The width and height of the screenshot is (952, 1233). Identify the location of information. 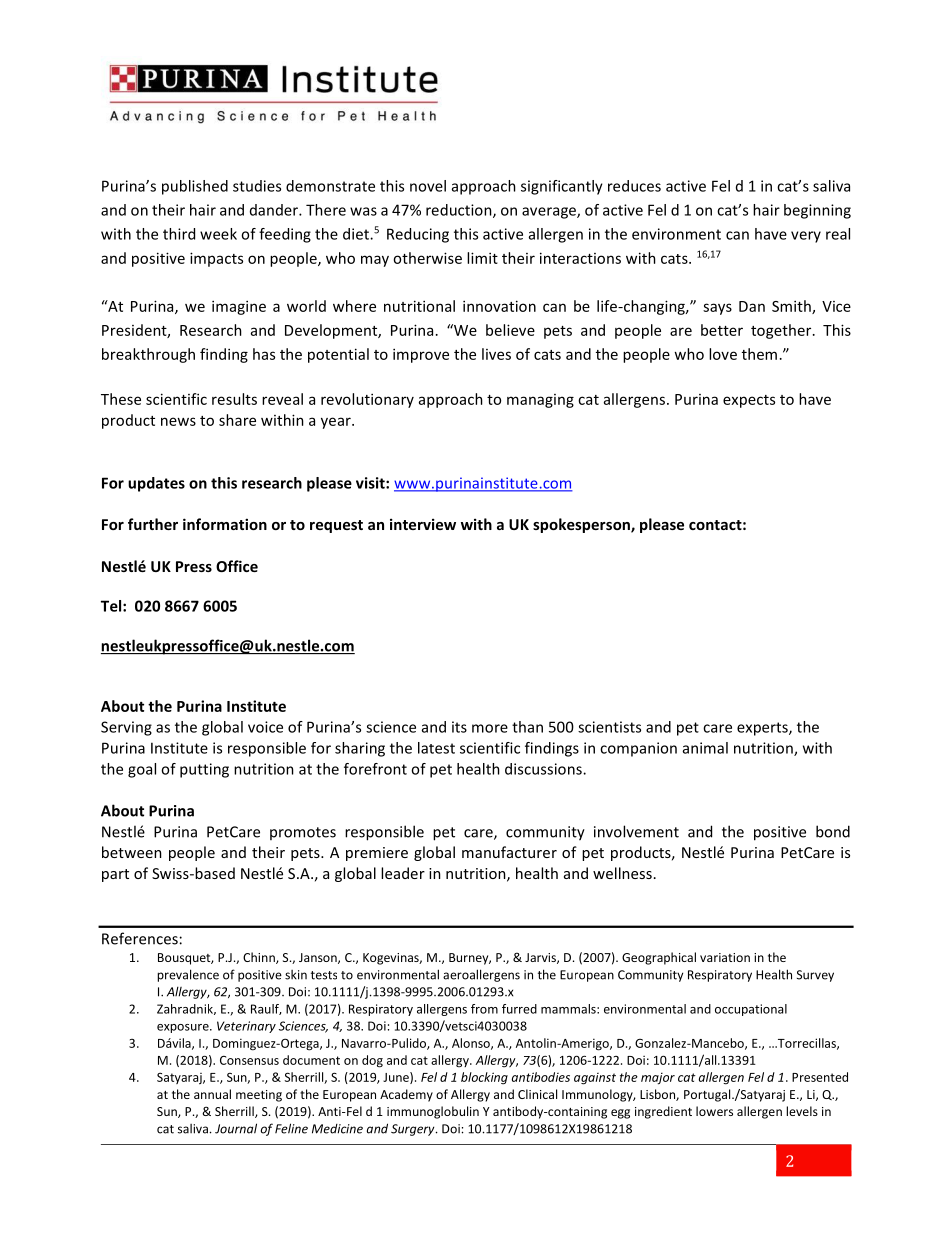
(225, 524).
